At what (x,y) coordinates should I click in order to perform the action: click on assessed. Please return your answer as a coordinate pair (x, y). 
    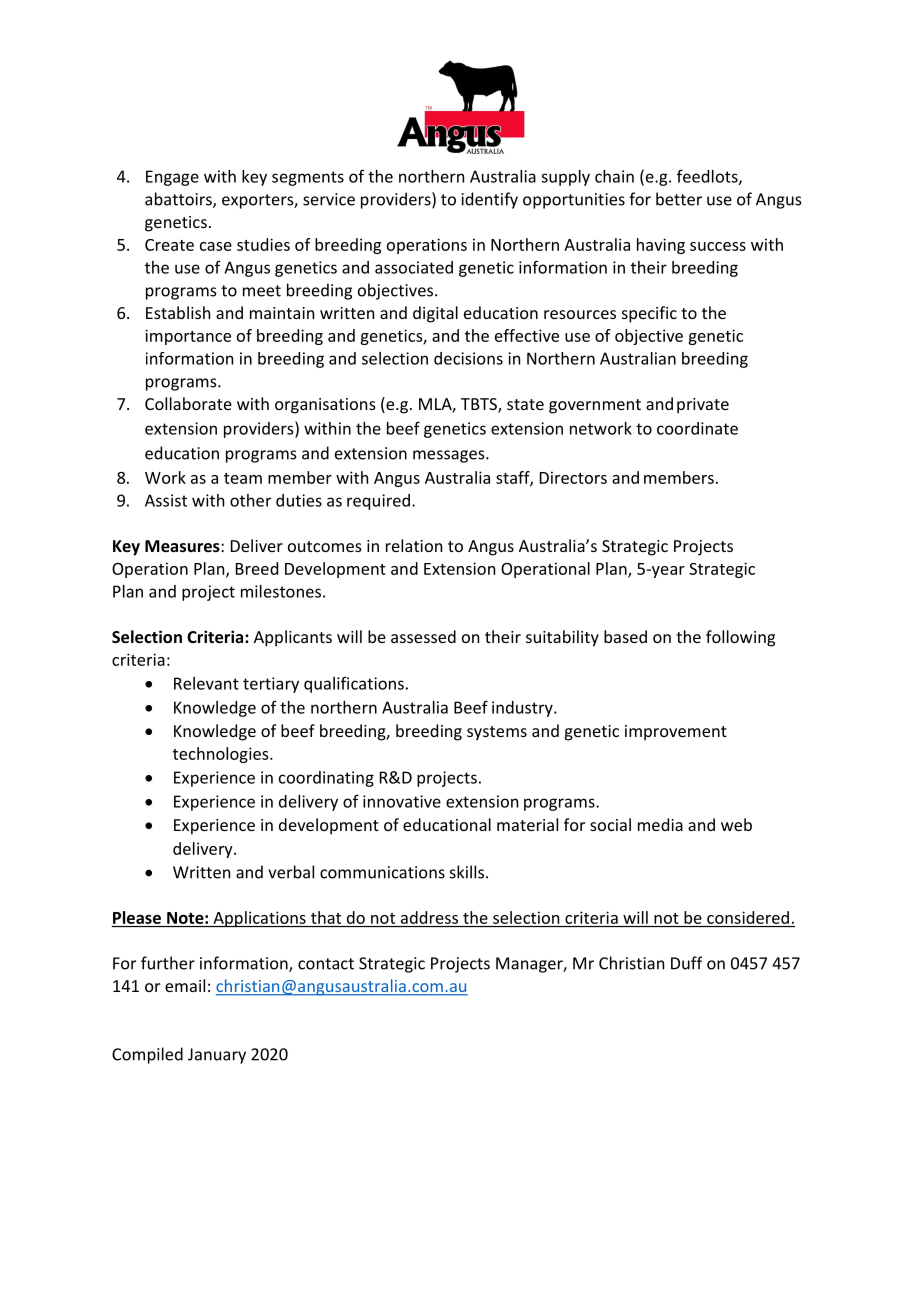
    Looking at the image, I should click on (423, 636).
